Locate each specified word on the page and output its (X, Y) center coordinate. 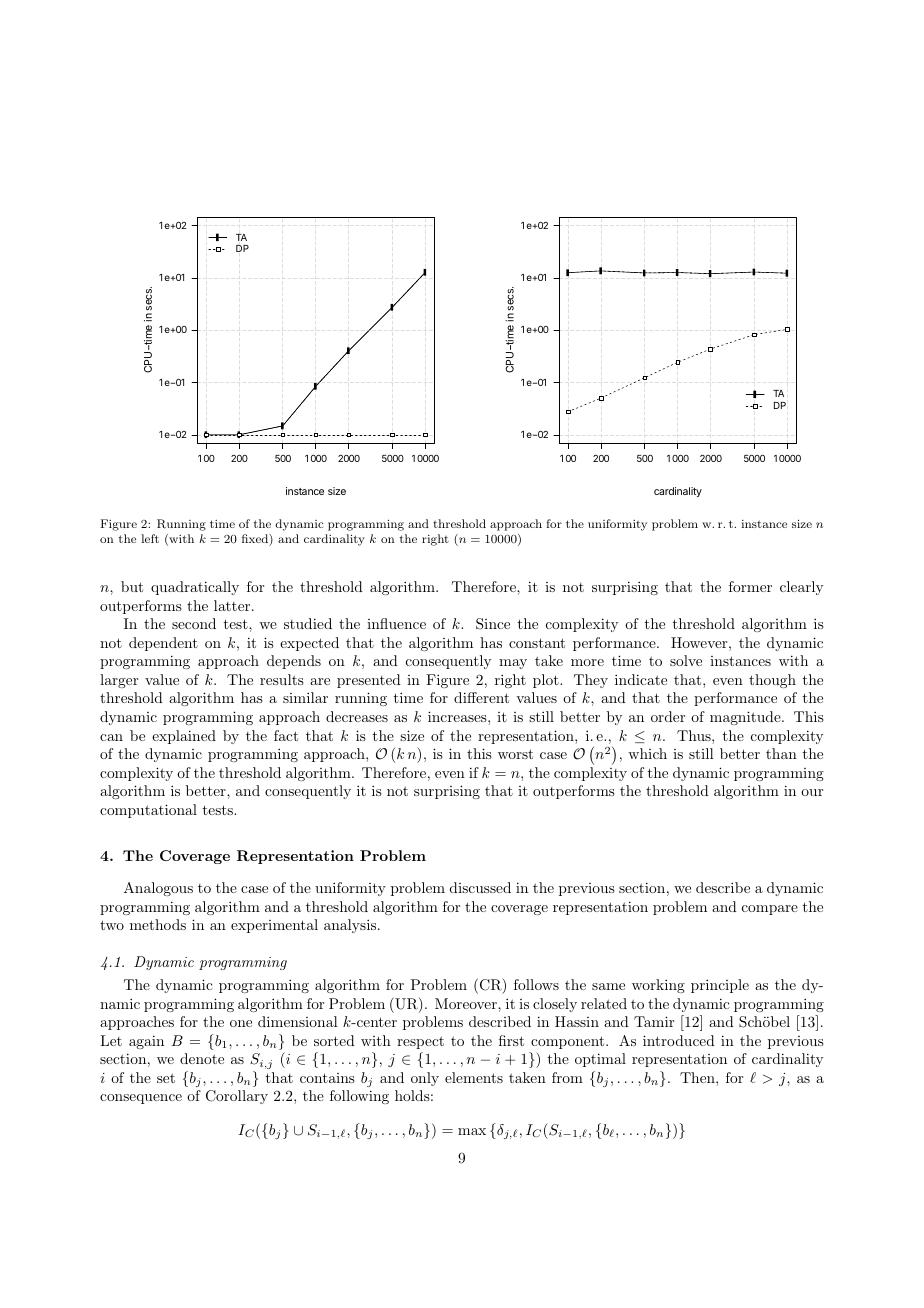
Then (698, 1077)
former (750, 586)
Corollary (237, 1097)
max (472, 1131)
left (150, 538)
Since (493, 624)
